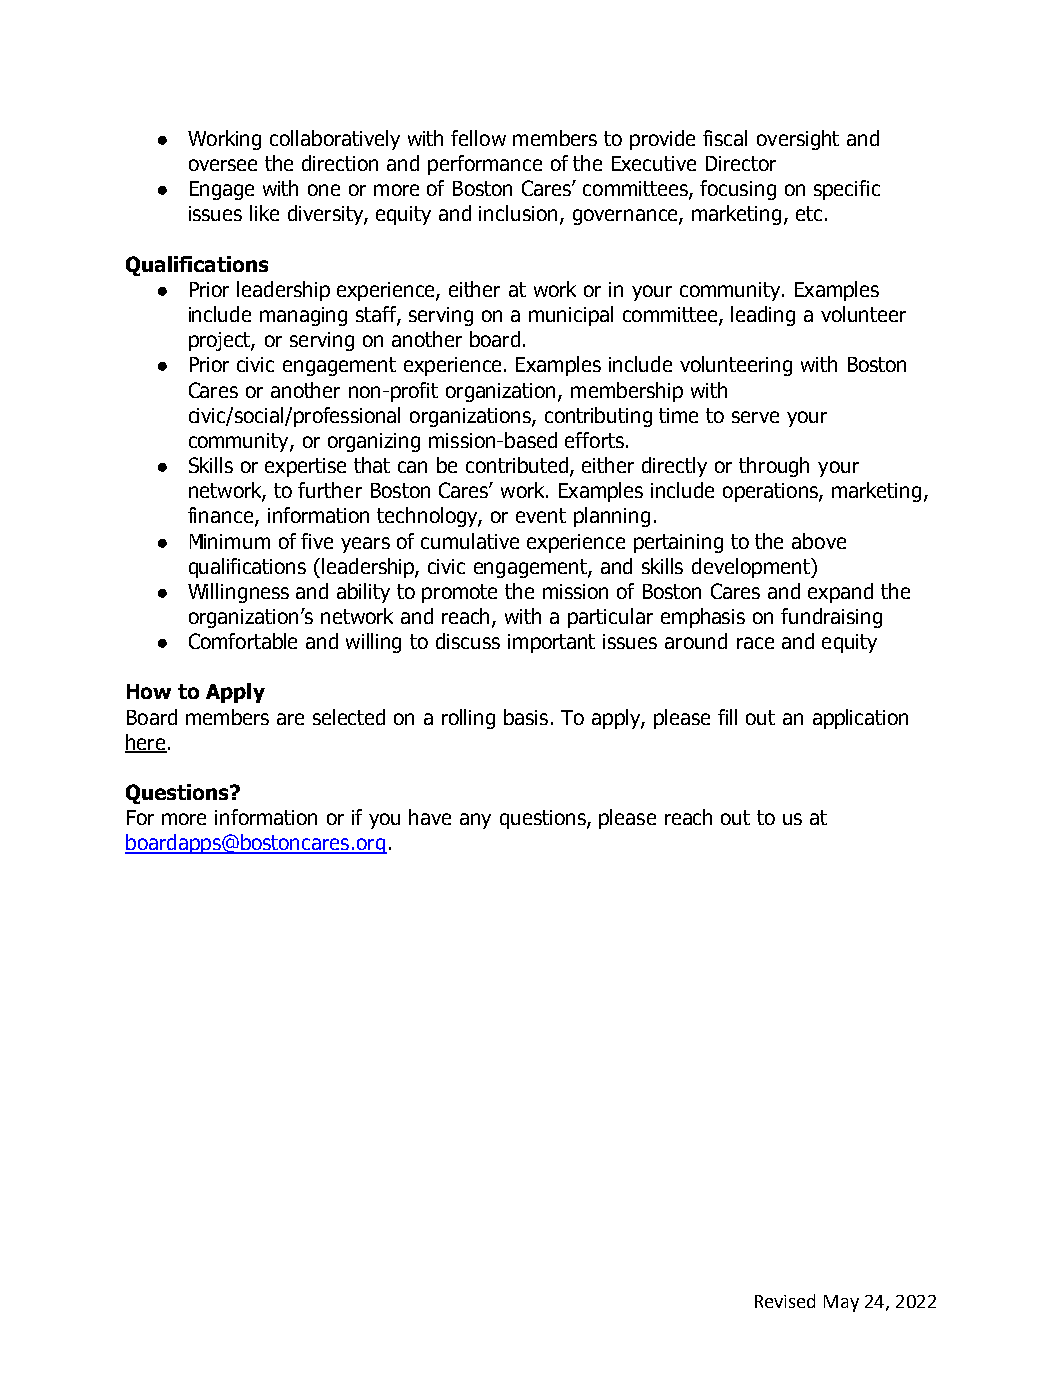  Describe the element at coordinates (741, 163) in the page. I see `Director` at that location.
